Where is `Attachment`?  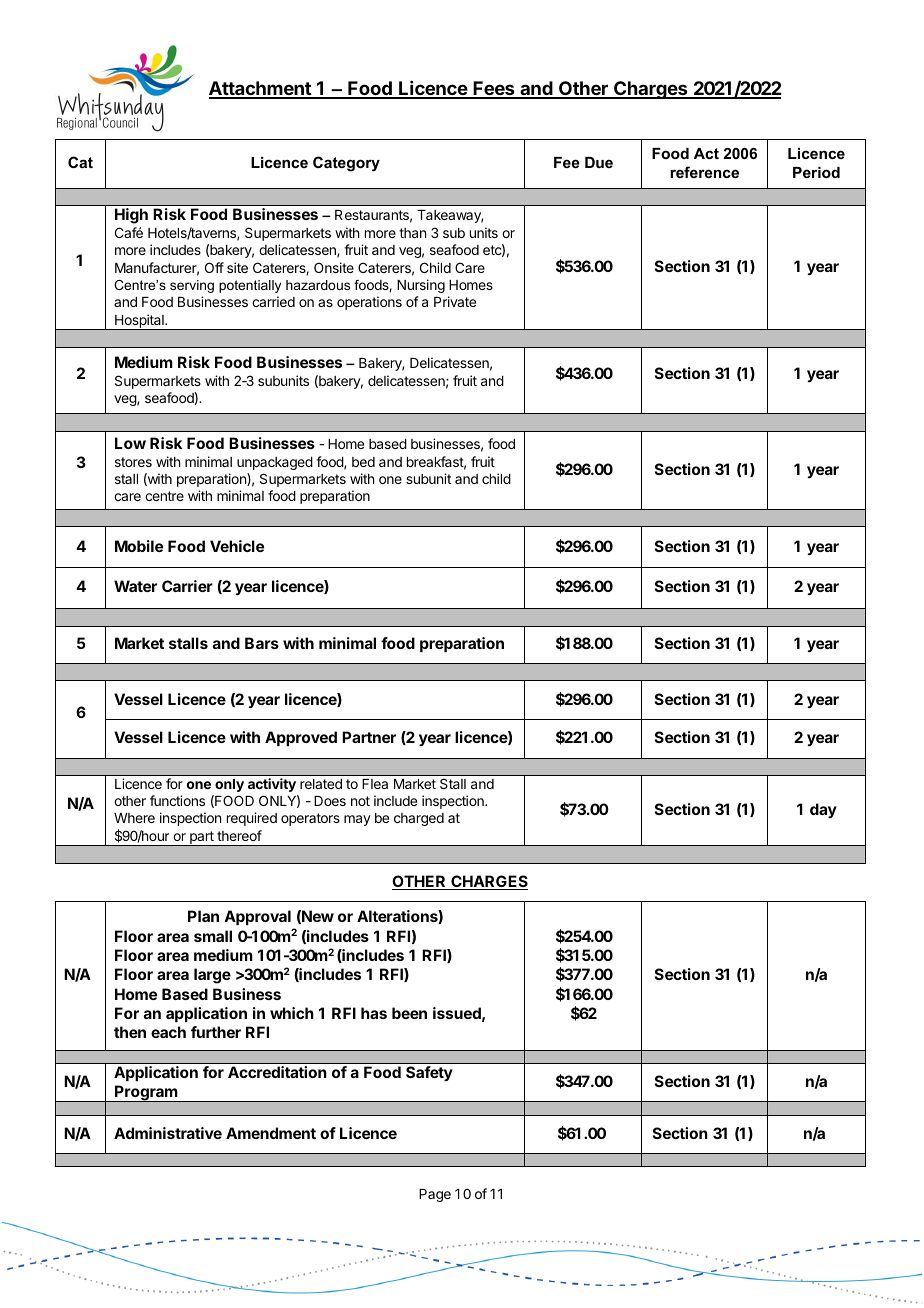
Attachment is located at coordinates (261, 89).
